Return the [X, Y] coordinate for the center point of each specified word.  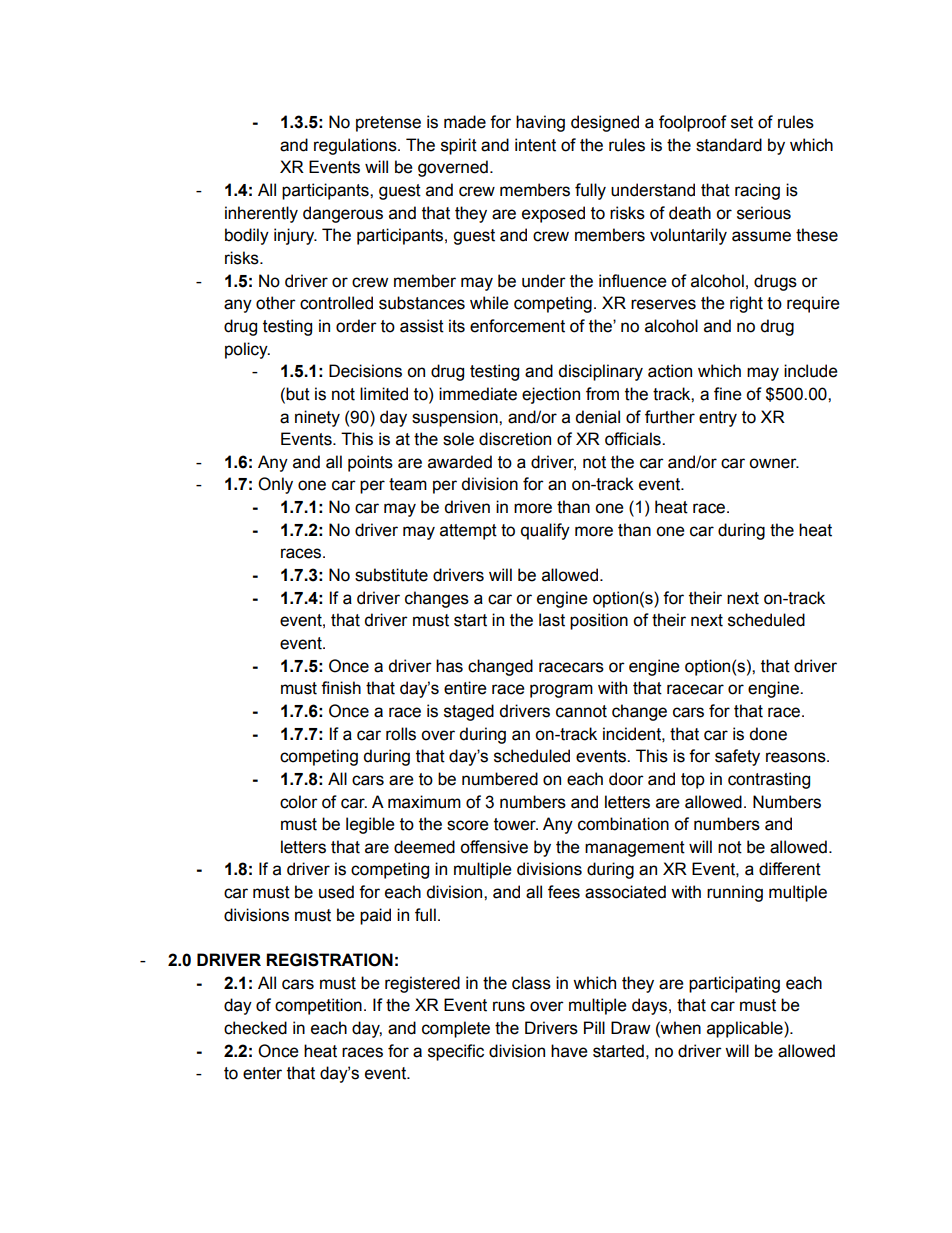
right [746, 304]
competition [318, 1006]
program [561, 691]
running [735, 893]
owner [774, 463]
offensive [494, 847]
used [336, 892]
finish [341, 688]
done [768, 734]
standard [729, 145]
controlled [336, 303]
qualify [545, 531]
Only [275, 485]
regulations [356, 146]
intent [535, 145]
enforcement [517, 326]
